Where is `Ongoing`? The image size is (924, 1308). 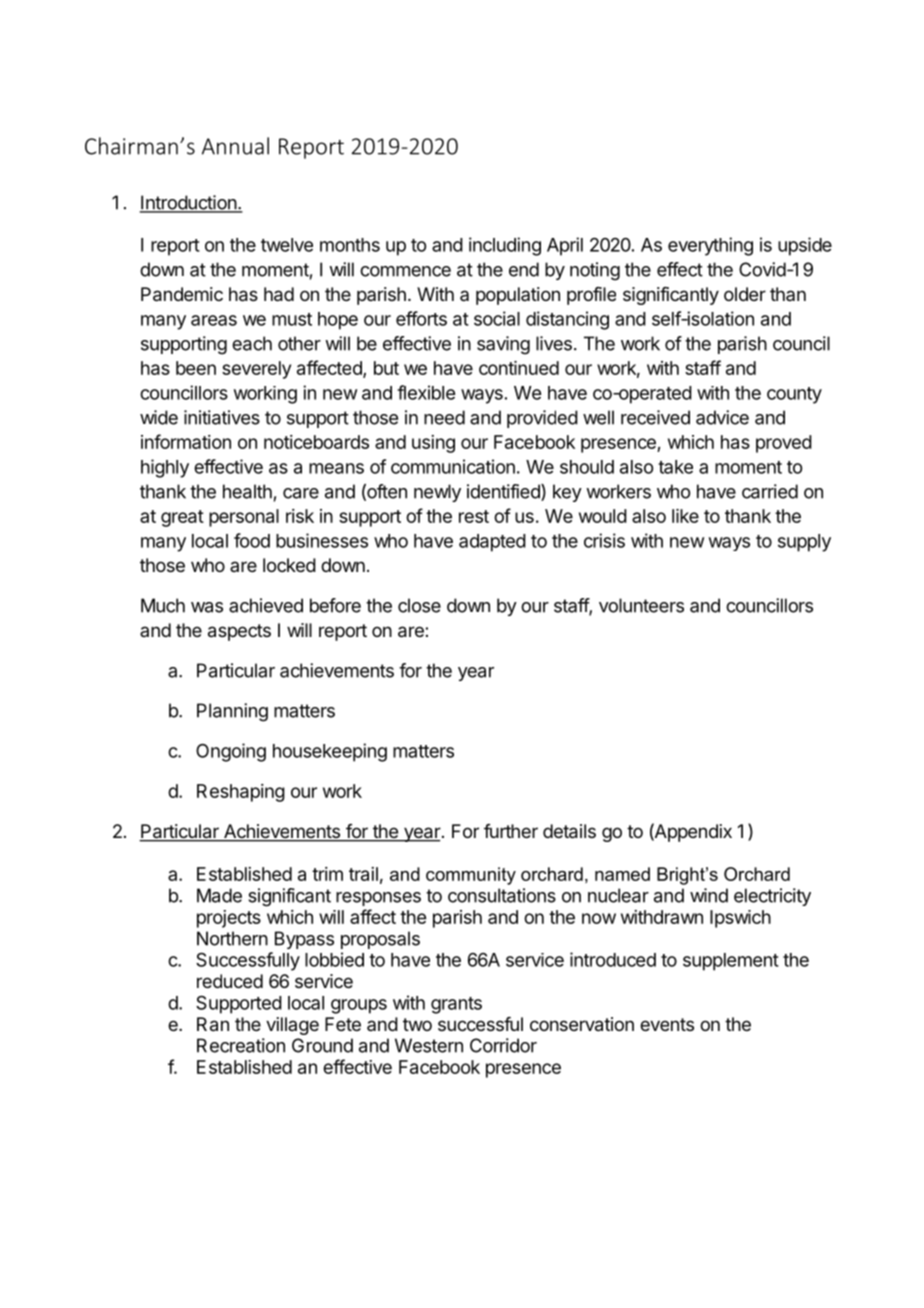
Ongoing is located at coordinates (231, 752).
